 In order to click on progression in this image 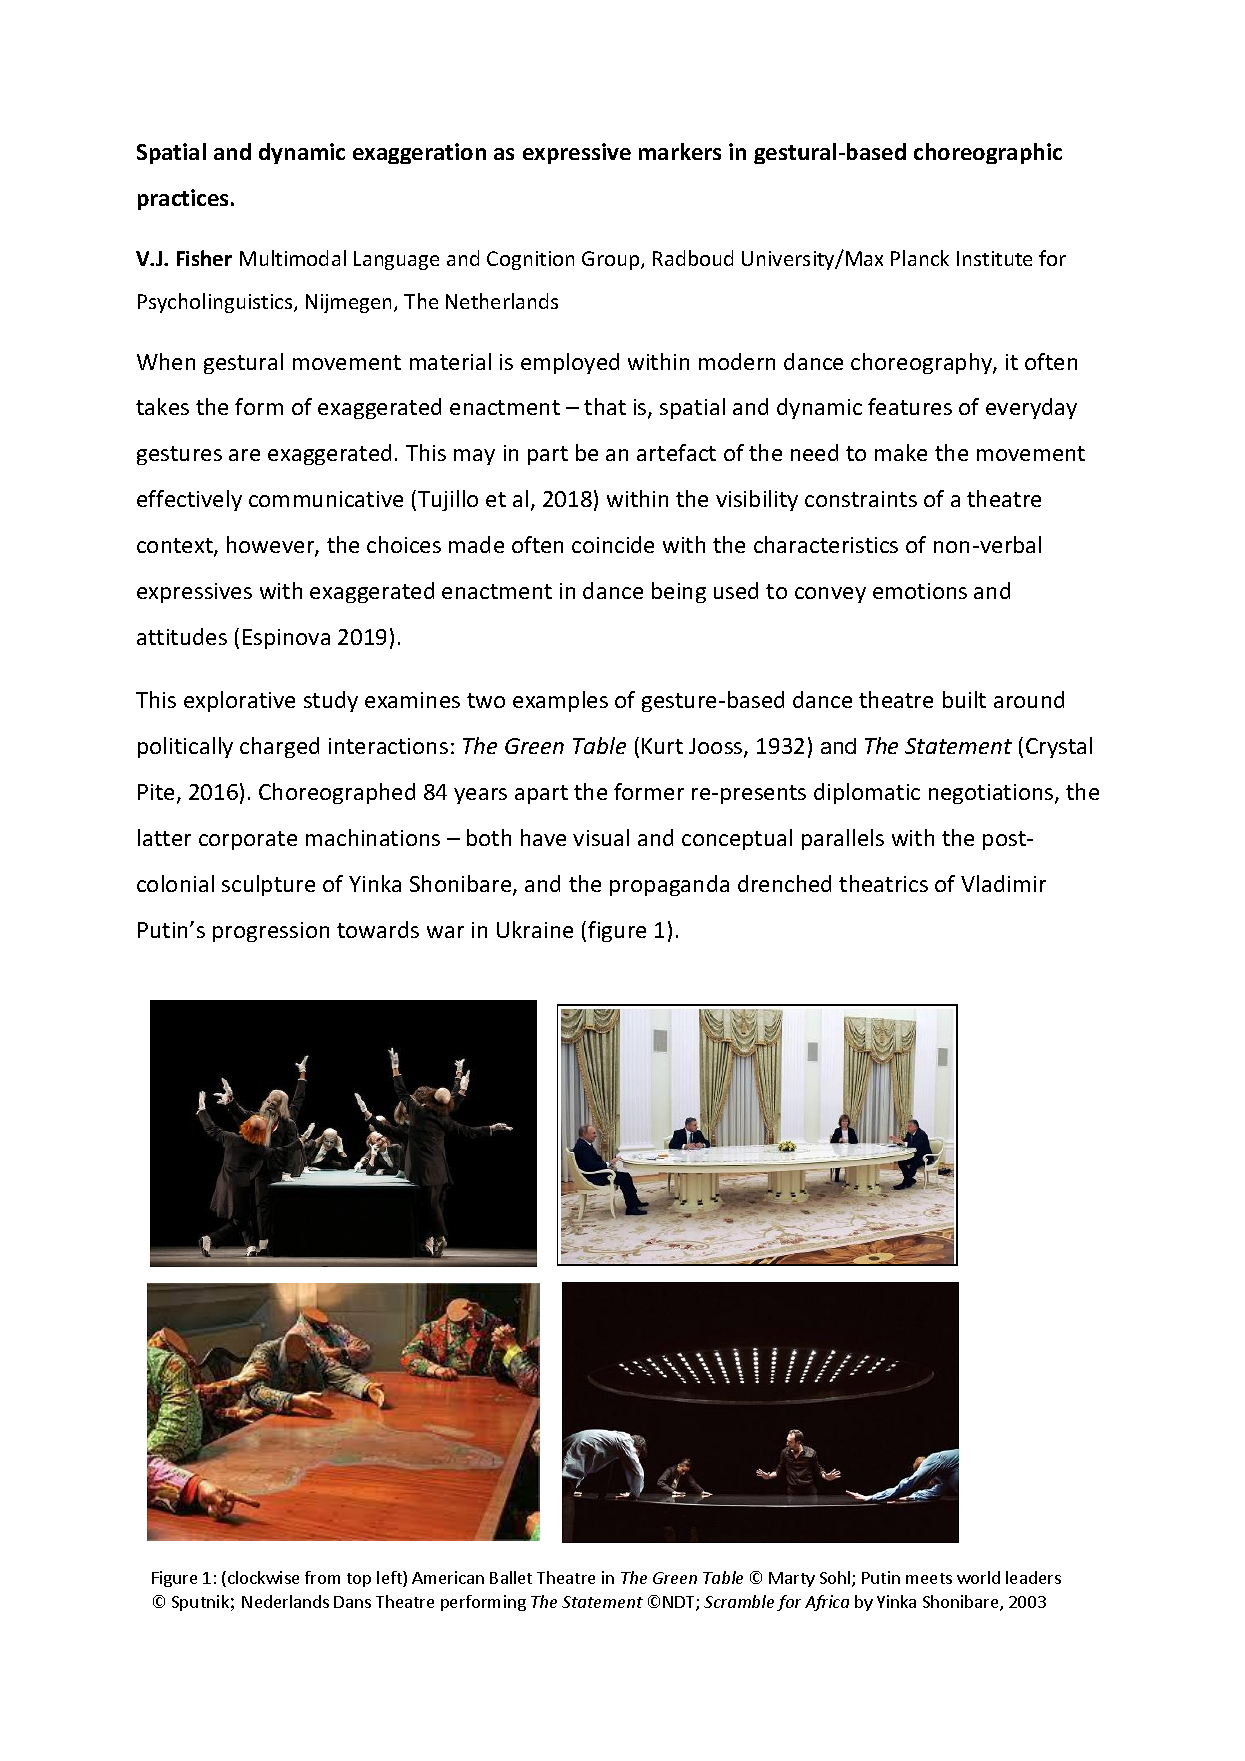, I will do `click(271, 932)`.
